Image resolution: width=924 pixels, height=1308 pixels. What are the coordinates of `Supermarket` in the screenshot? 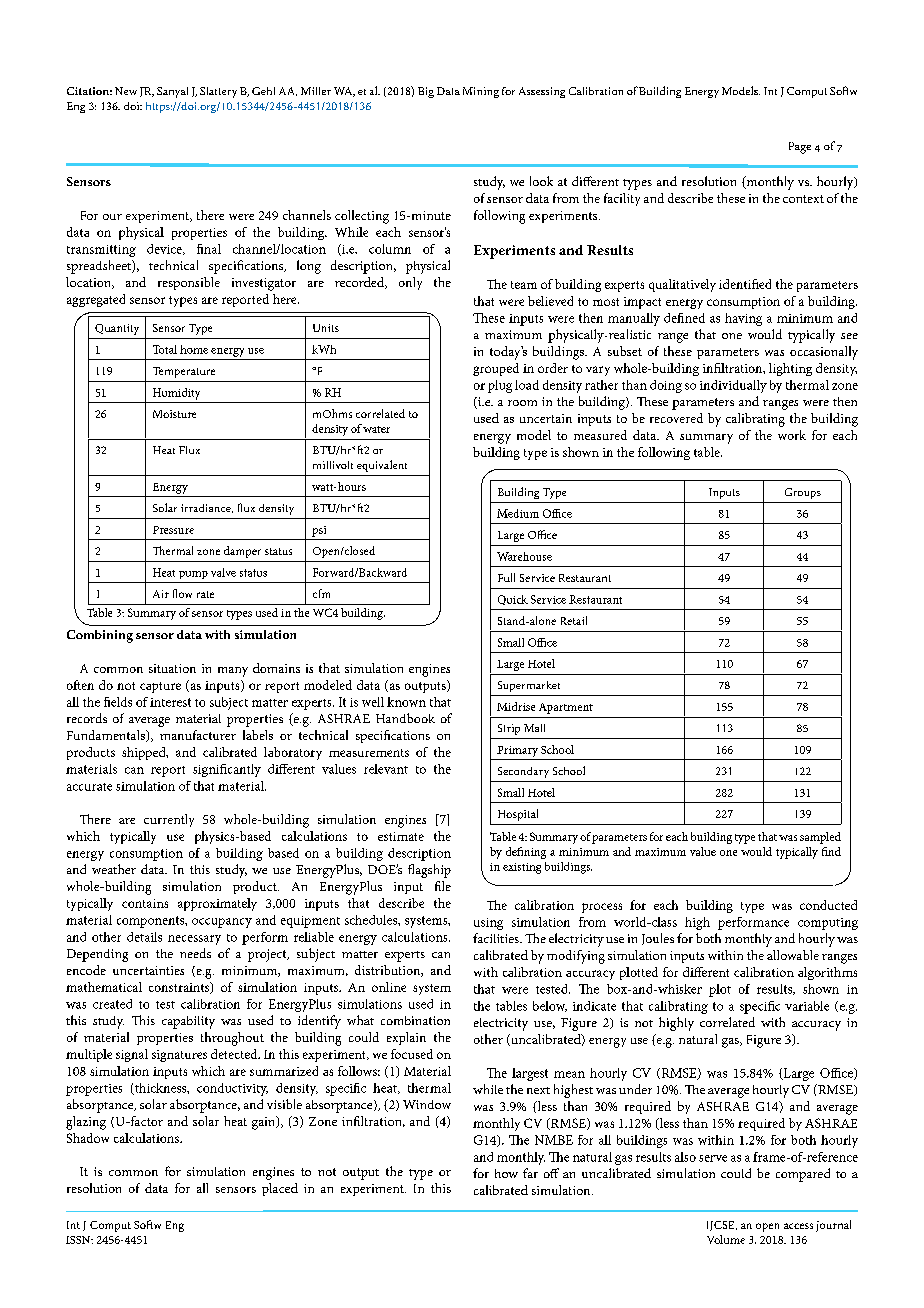 It's located at (529, 686).
